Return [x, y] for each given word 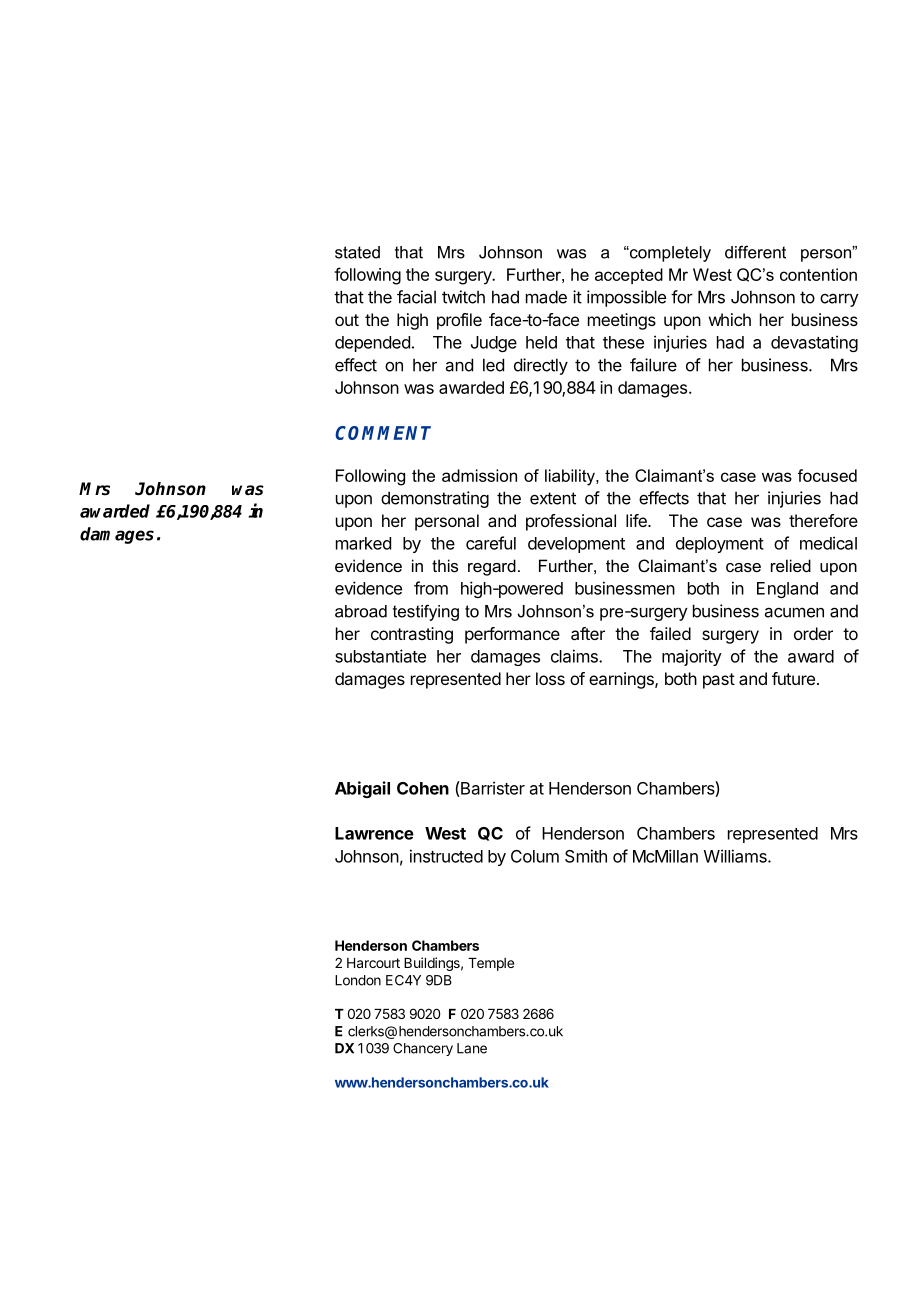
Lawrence [374, 833]
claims [575, 656]
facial [416, 297]
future [793, 678]
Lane [472, 1048]
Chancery [423, 1049]
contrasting [412, 635]
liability [571, 477]
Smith [586, 856]
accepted [629, 276]
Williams [736, 856]
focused [827, 475]
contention [818, 274]
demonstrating [435, 499]
